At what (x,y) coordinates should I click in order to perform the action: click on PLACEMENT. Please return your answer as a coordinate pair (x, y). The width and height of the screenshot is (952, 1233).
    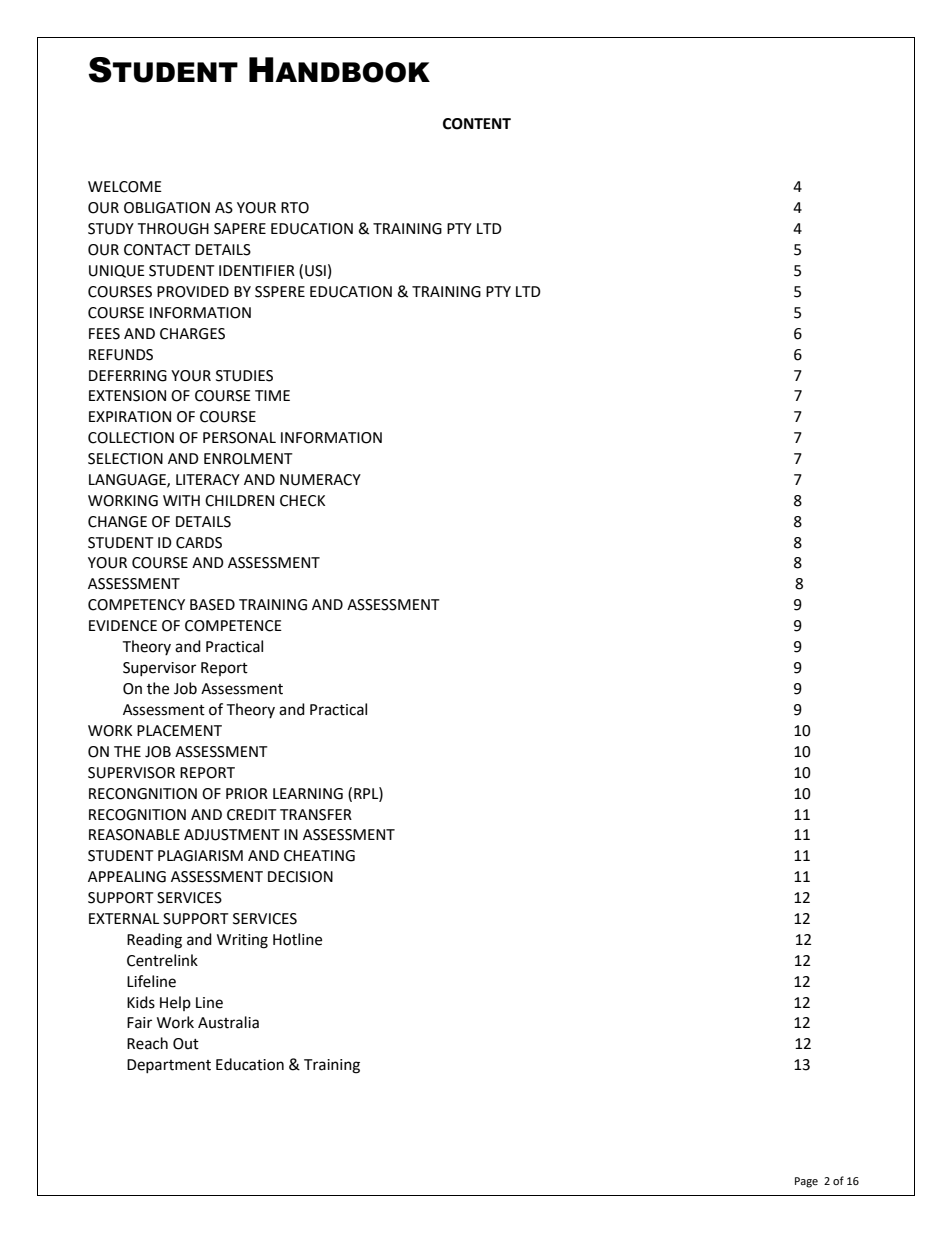
    Looking at the image, I should click on (179, 731).
